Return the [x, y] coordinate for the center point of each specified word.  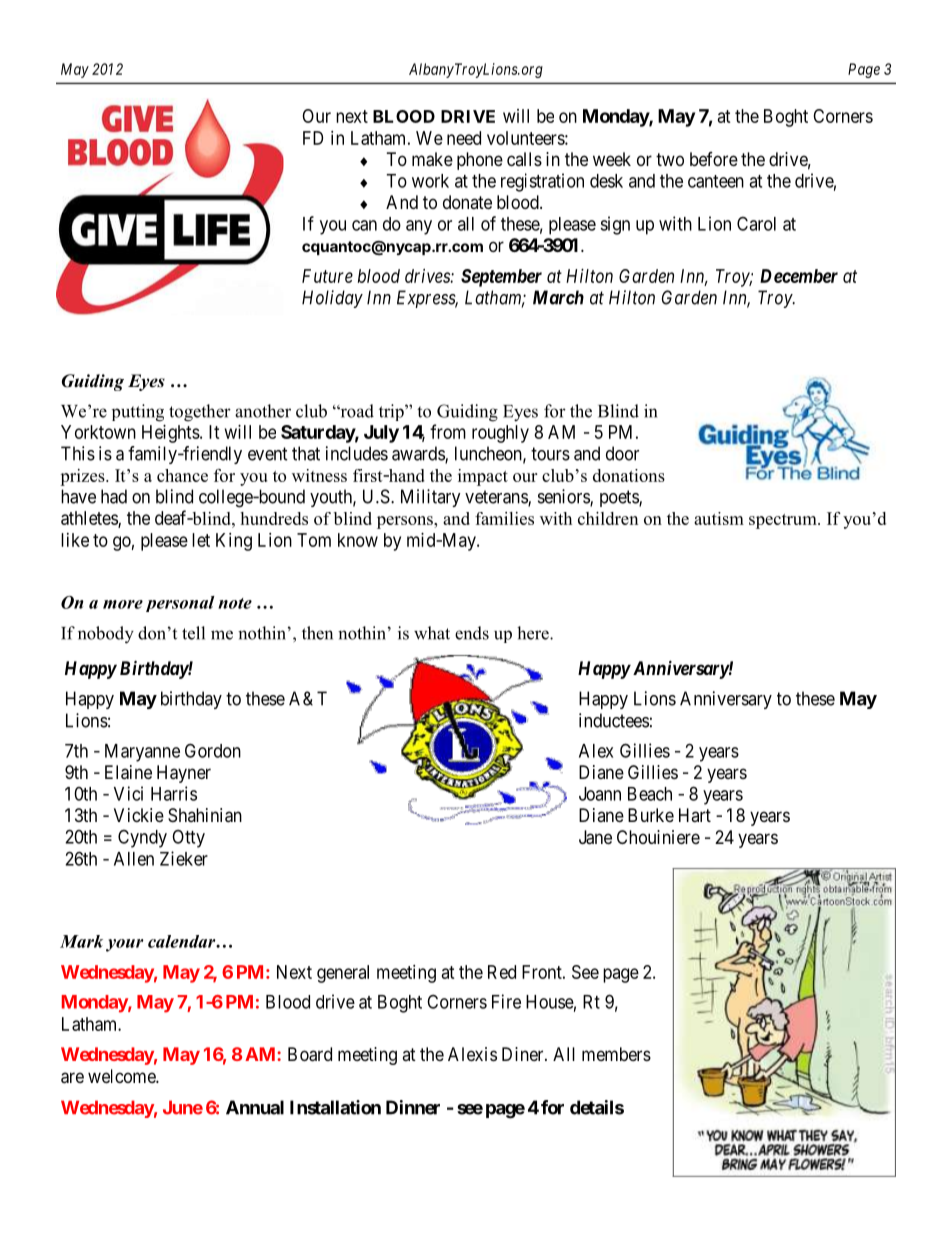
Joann [600, 794]
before [714, 159]
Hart [695, 815]
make [432, 159]
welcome [122, 1076]
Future [327, 276]
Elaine [128, 772]
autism [719, 518]
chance [182, 475]
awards [419, 454]
